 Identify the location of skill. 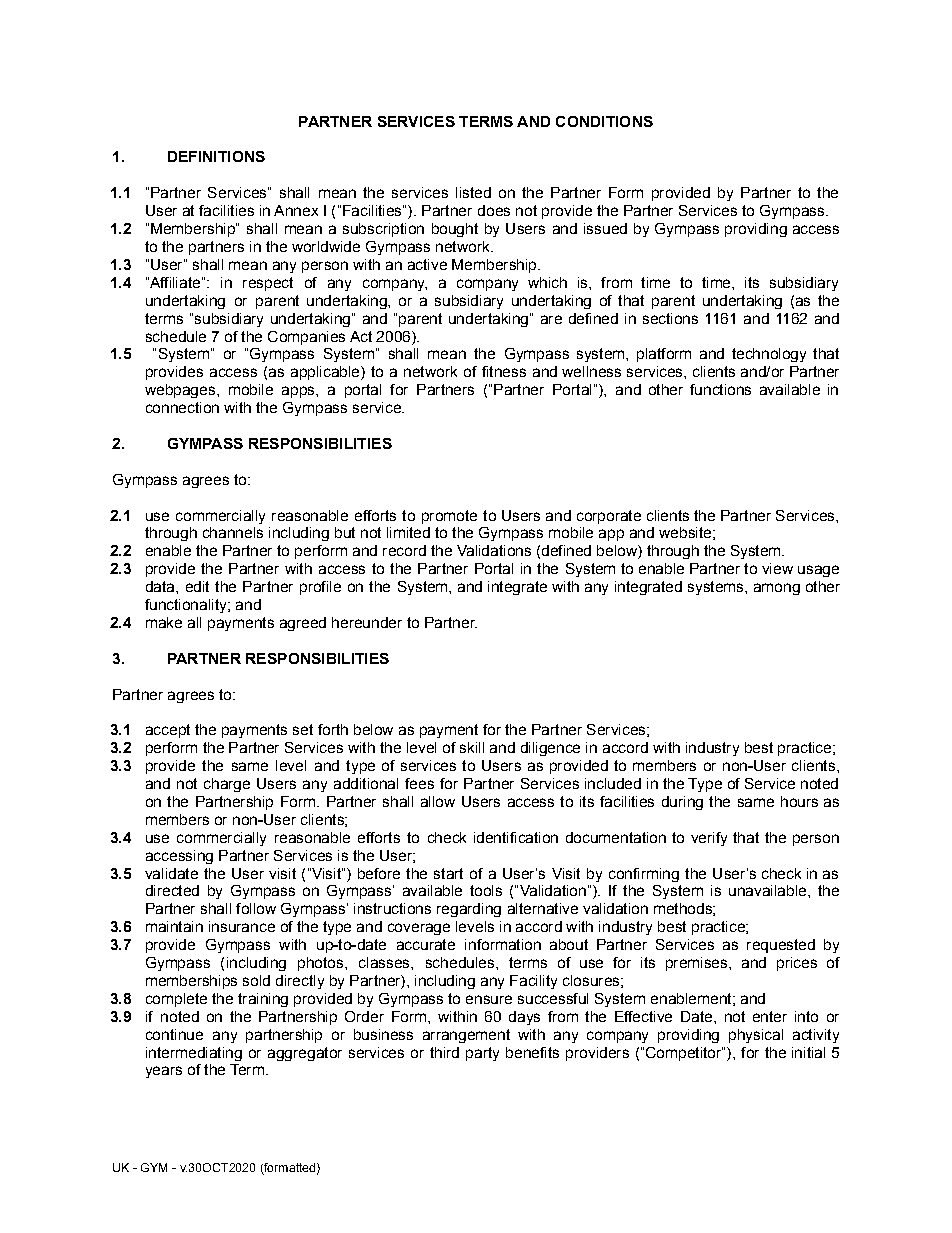
(472, 747).
